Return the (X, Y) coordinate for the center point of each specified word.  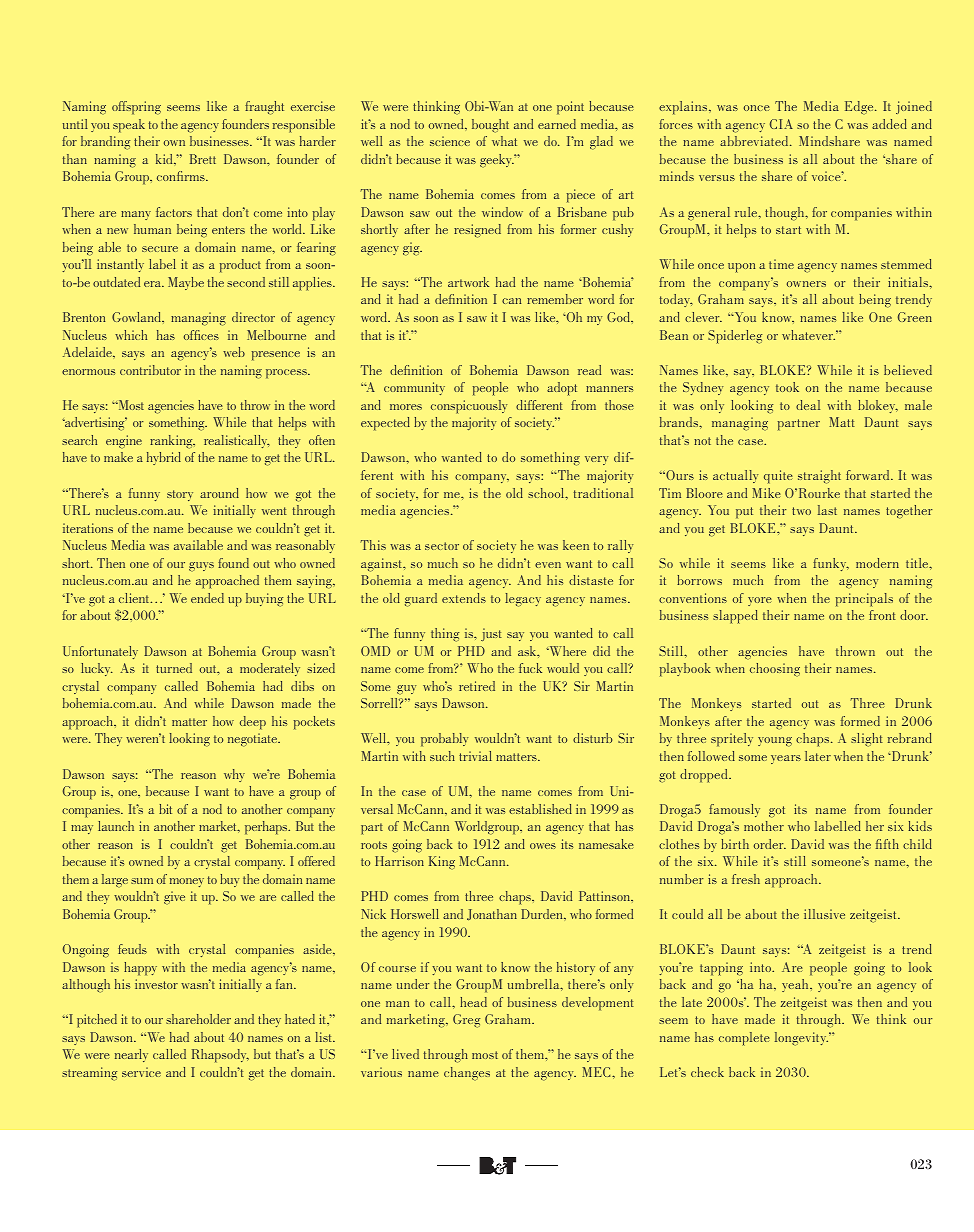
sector (442, 546)
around (219, 493)
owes (543, 846)
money (187, 882)
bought (490, 125)
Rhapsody (220, 1056)
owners (806, 284)
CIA (781, 124)
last (827, 510)
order (770, 844)
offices (201, 335)
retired (477, 686)
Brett (203, 159)
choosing (775, 669)
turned (174, 668)
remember (555, 299)
